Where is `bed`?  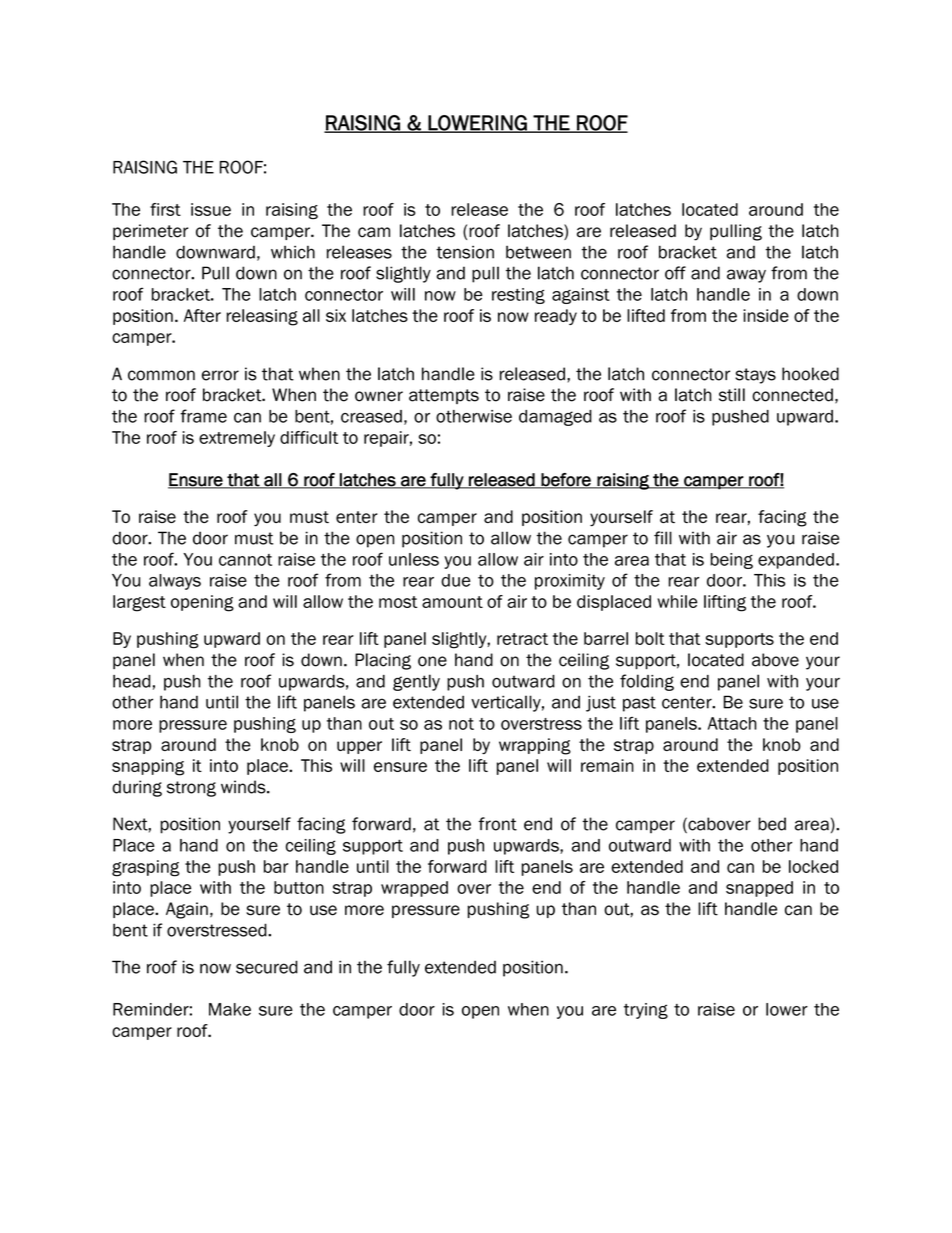 bed is located at coordinates (772, 824).
